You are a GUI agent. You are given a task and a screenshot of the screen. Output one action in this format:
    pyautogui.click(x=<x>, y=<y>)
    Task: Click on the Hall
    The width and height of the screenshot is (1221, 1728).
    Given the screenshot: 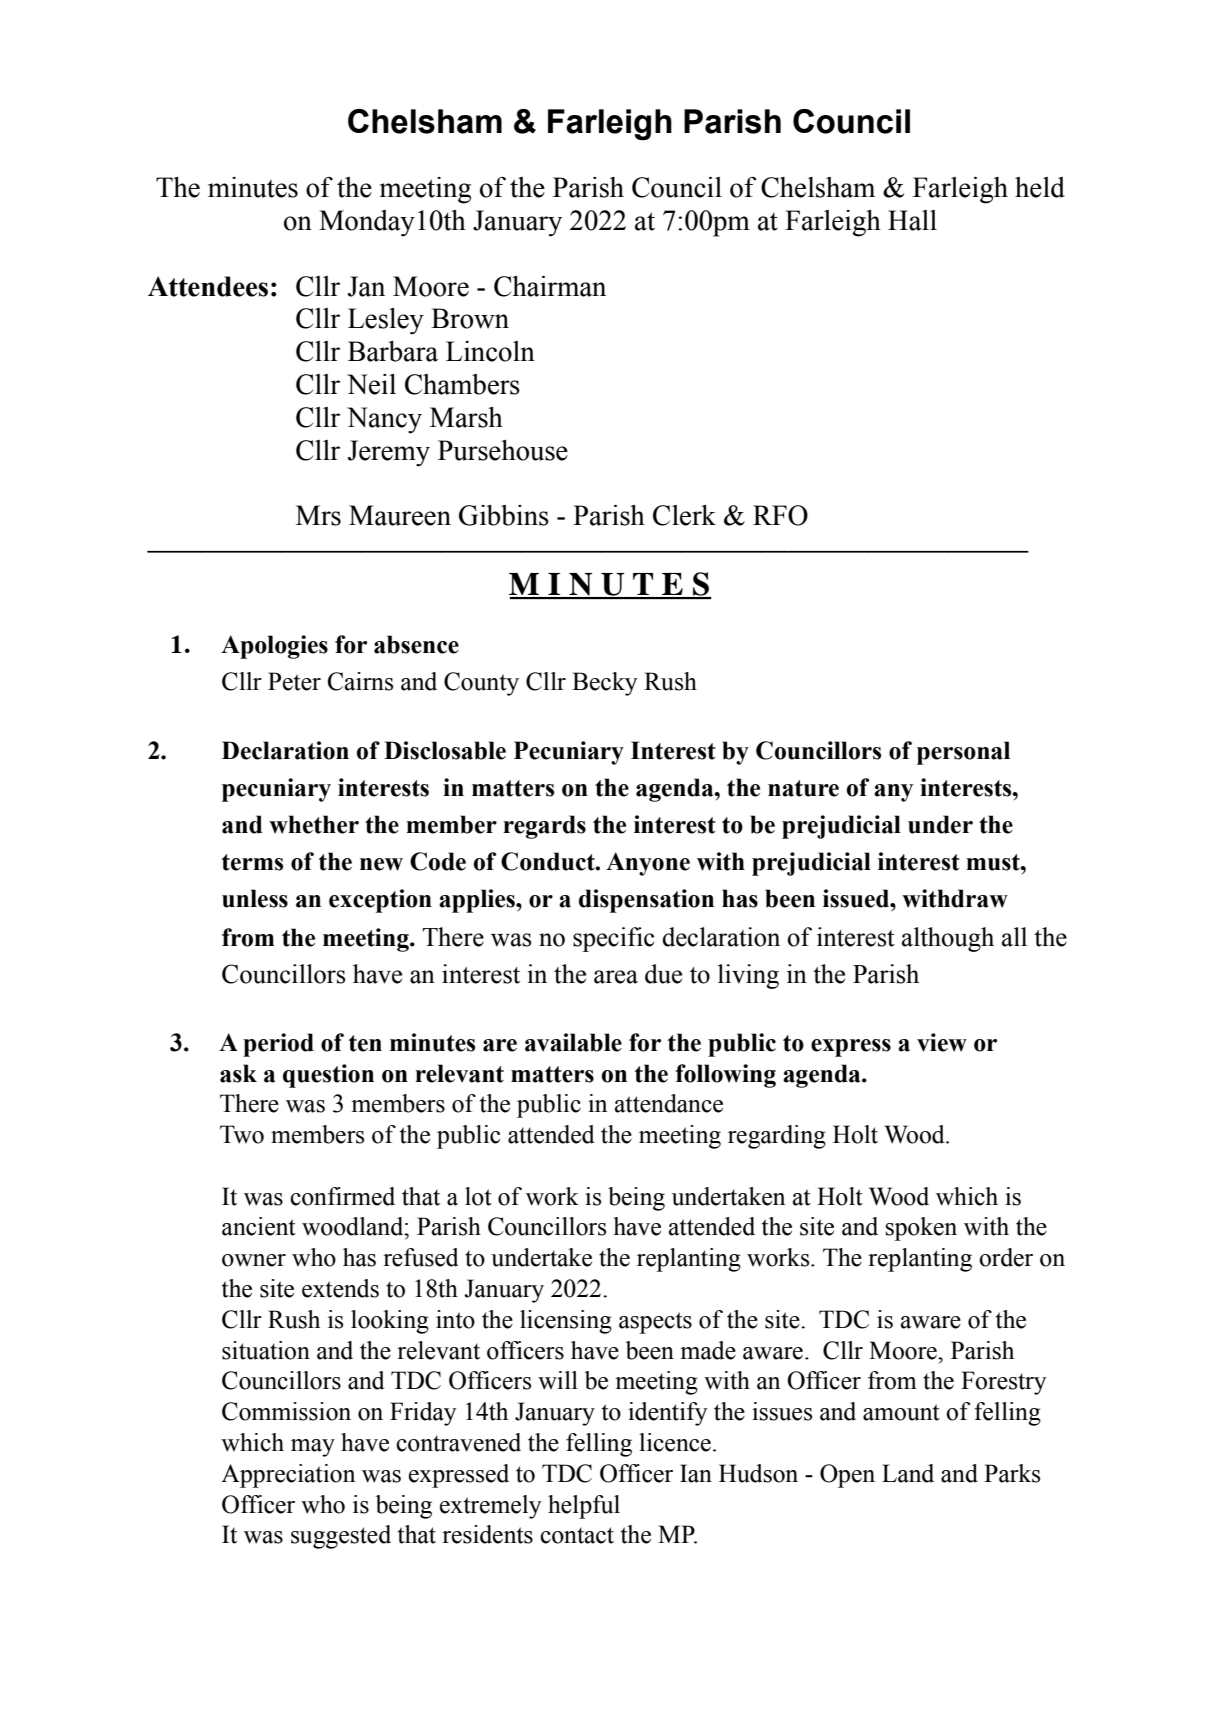 What is the action you would take?
    pyautogui.click(x=912, y=220)
